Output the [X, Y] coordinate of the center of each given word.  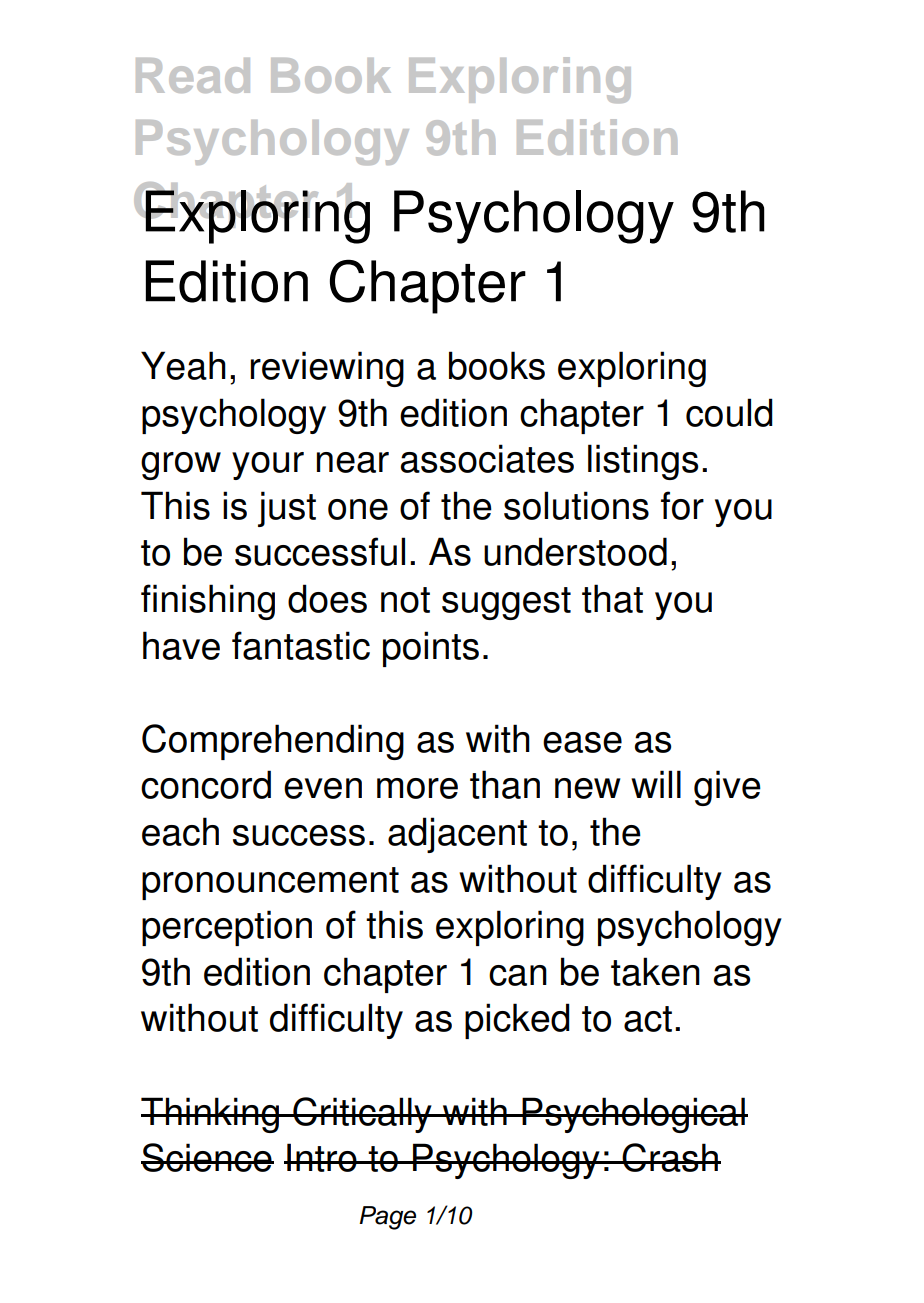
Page [387, 1218]
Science [207, 1157]
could [729, 412]
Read [193, 75]
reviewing [327, 369]
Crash [670, 1157]
